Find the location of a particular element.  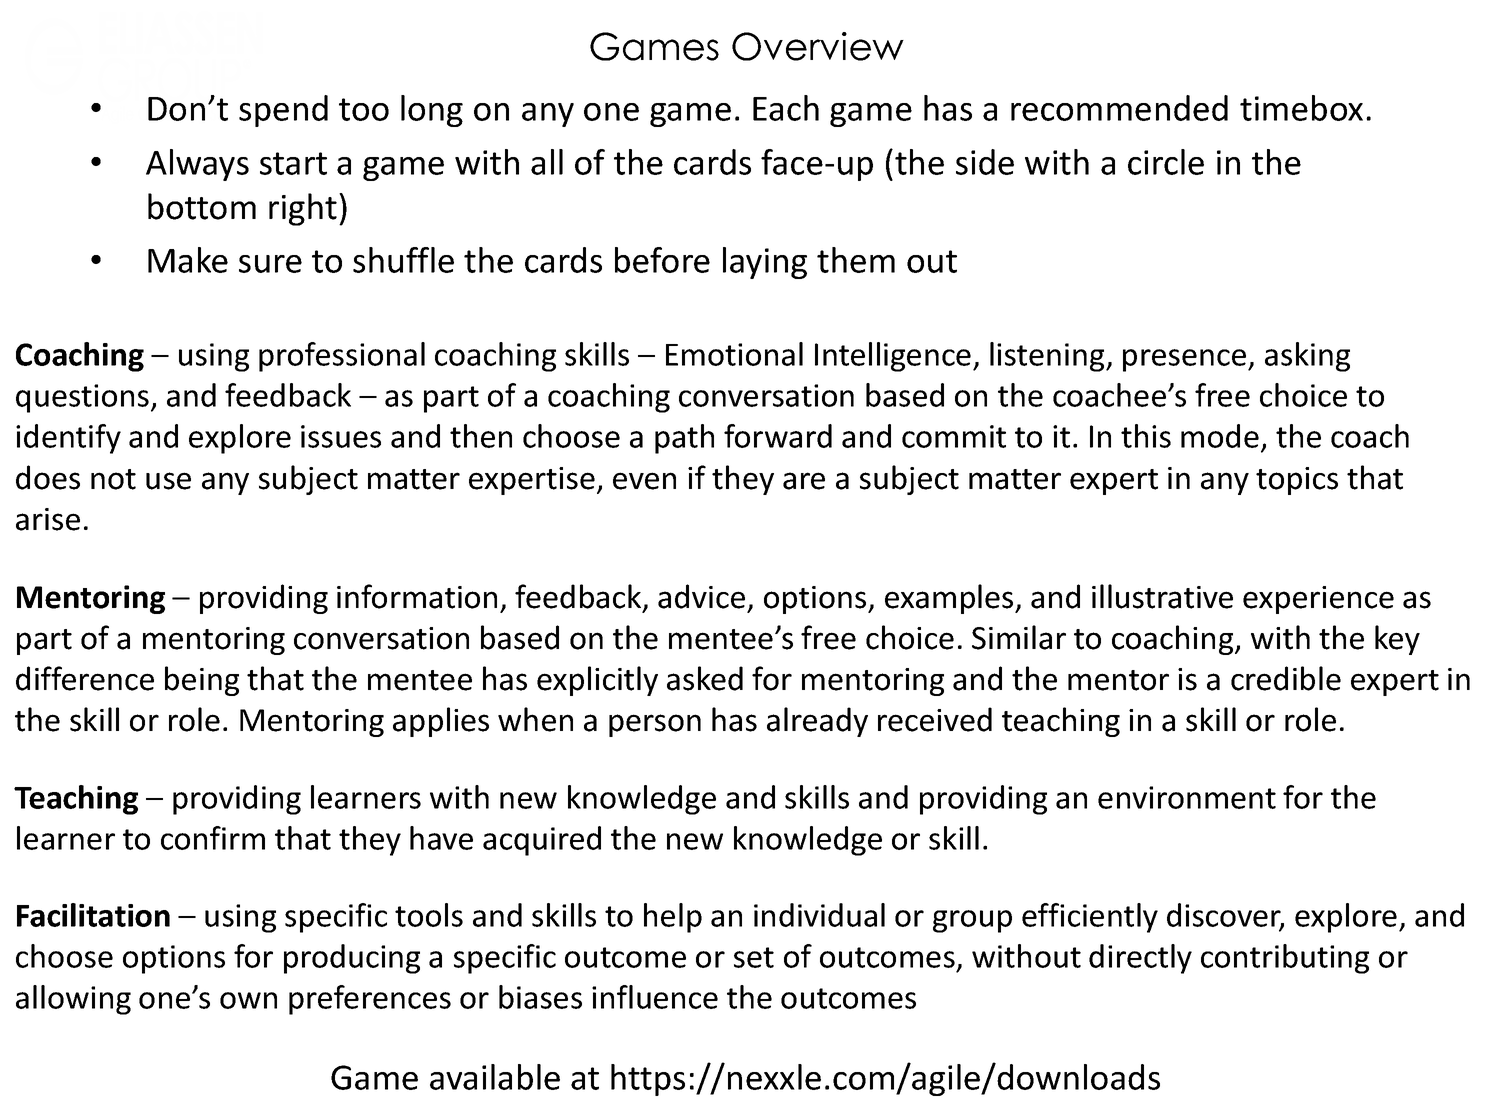

Overview is located at coordinates (818, 46).
